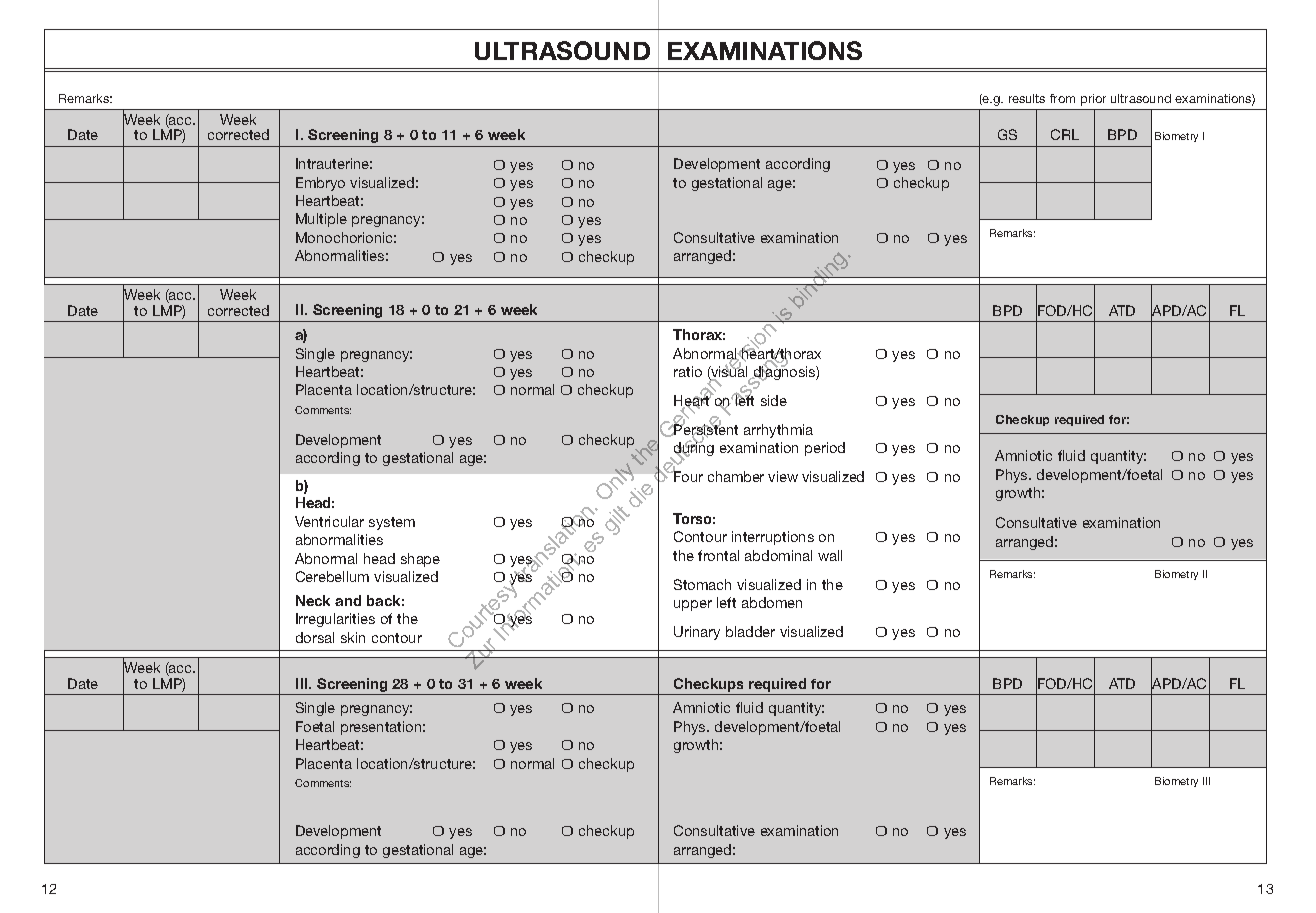 This screenshot has height=913, width=1316. I want to click on period, so click(825, 449).
